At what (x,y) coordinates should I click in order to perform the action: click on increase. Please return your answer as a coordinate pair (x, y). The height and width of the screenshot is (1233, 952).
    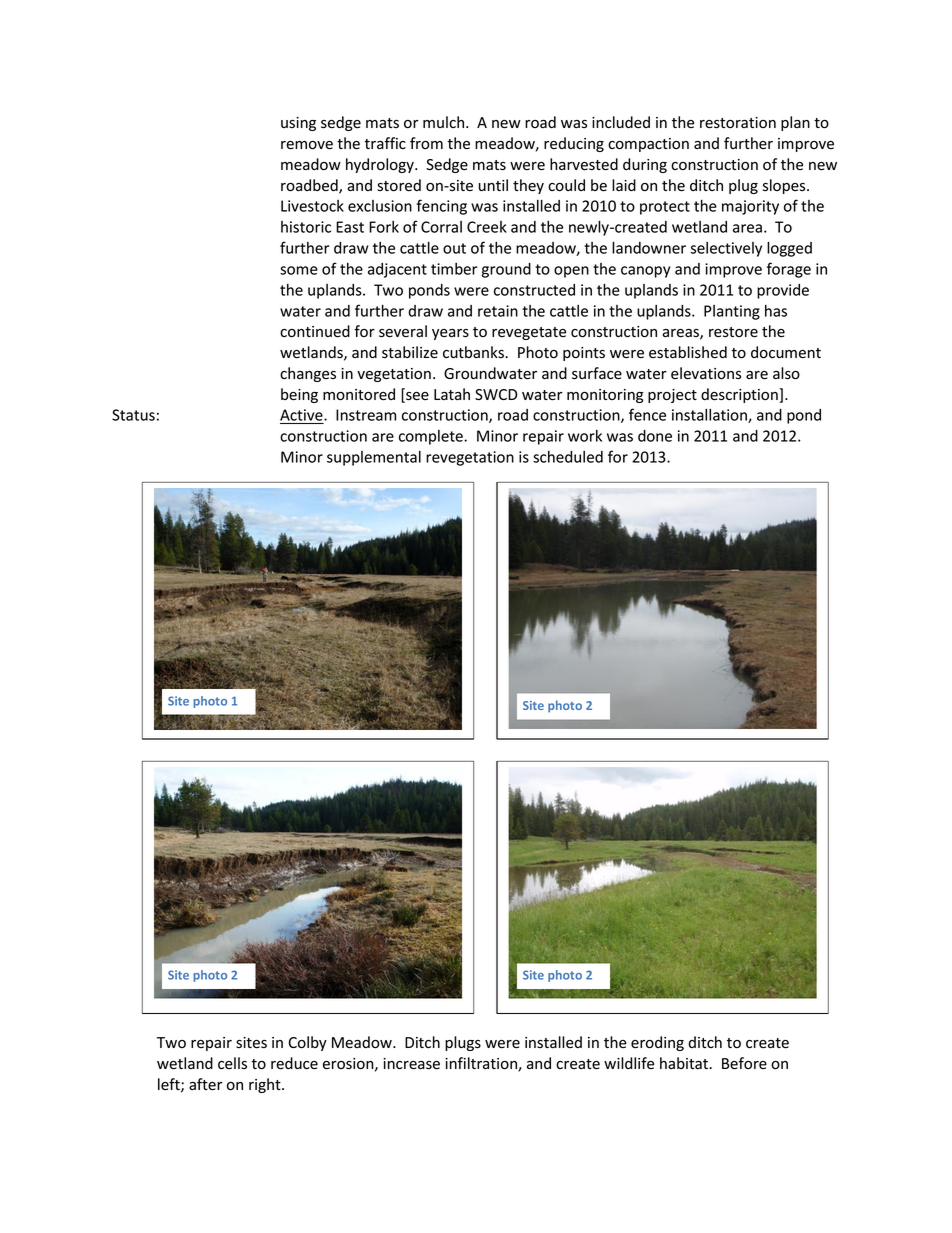
    Looking at the image, I should click on (411, 1064).
